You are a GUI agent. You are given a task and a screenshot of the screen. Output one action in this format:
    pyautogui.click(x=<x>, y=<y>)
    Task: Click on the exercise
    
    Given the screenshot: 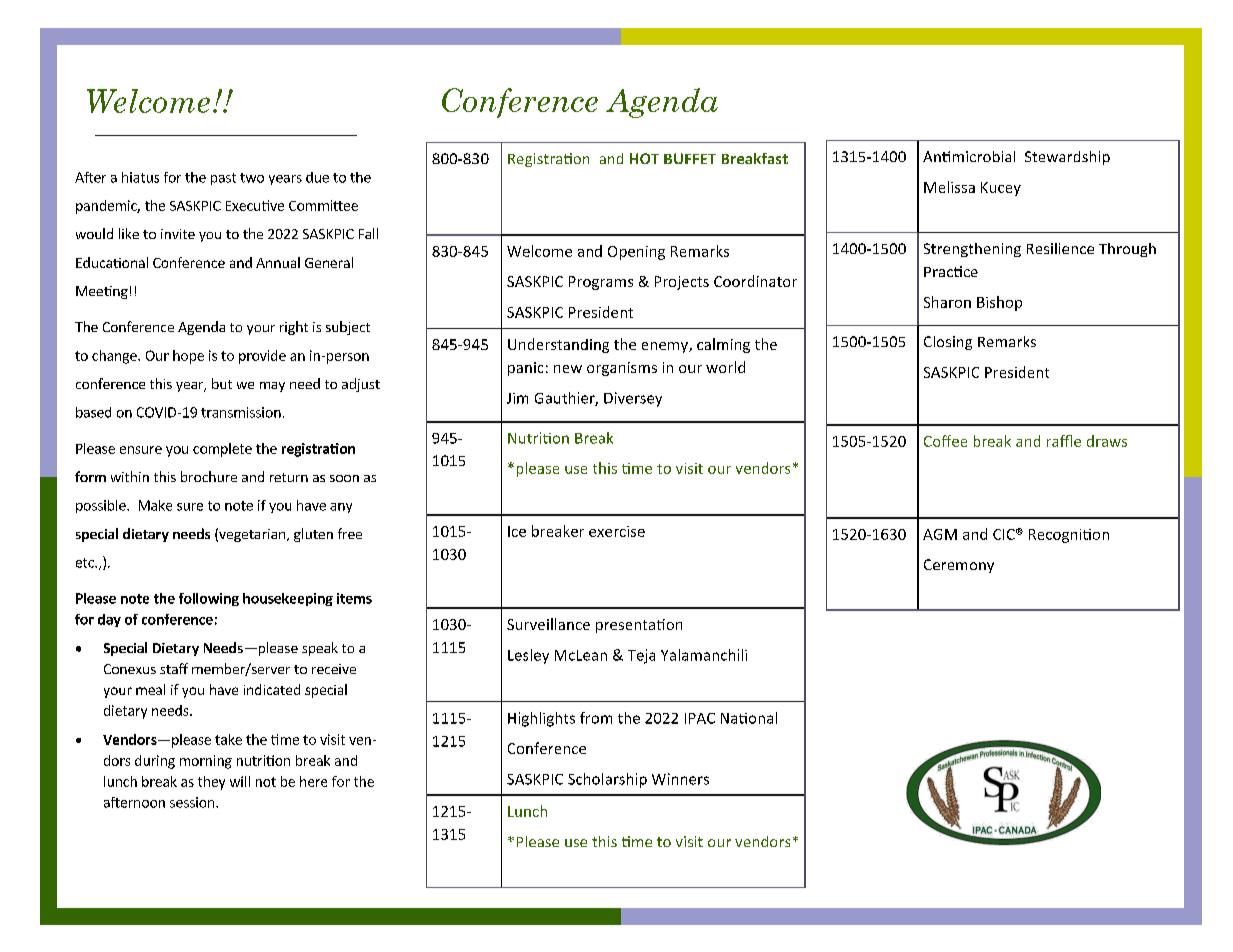 What is the action you would take?
    pyautogui.click(x=617, y=531)
